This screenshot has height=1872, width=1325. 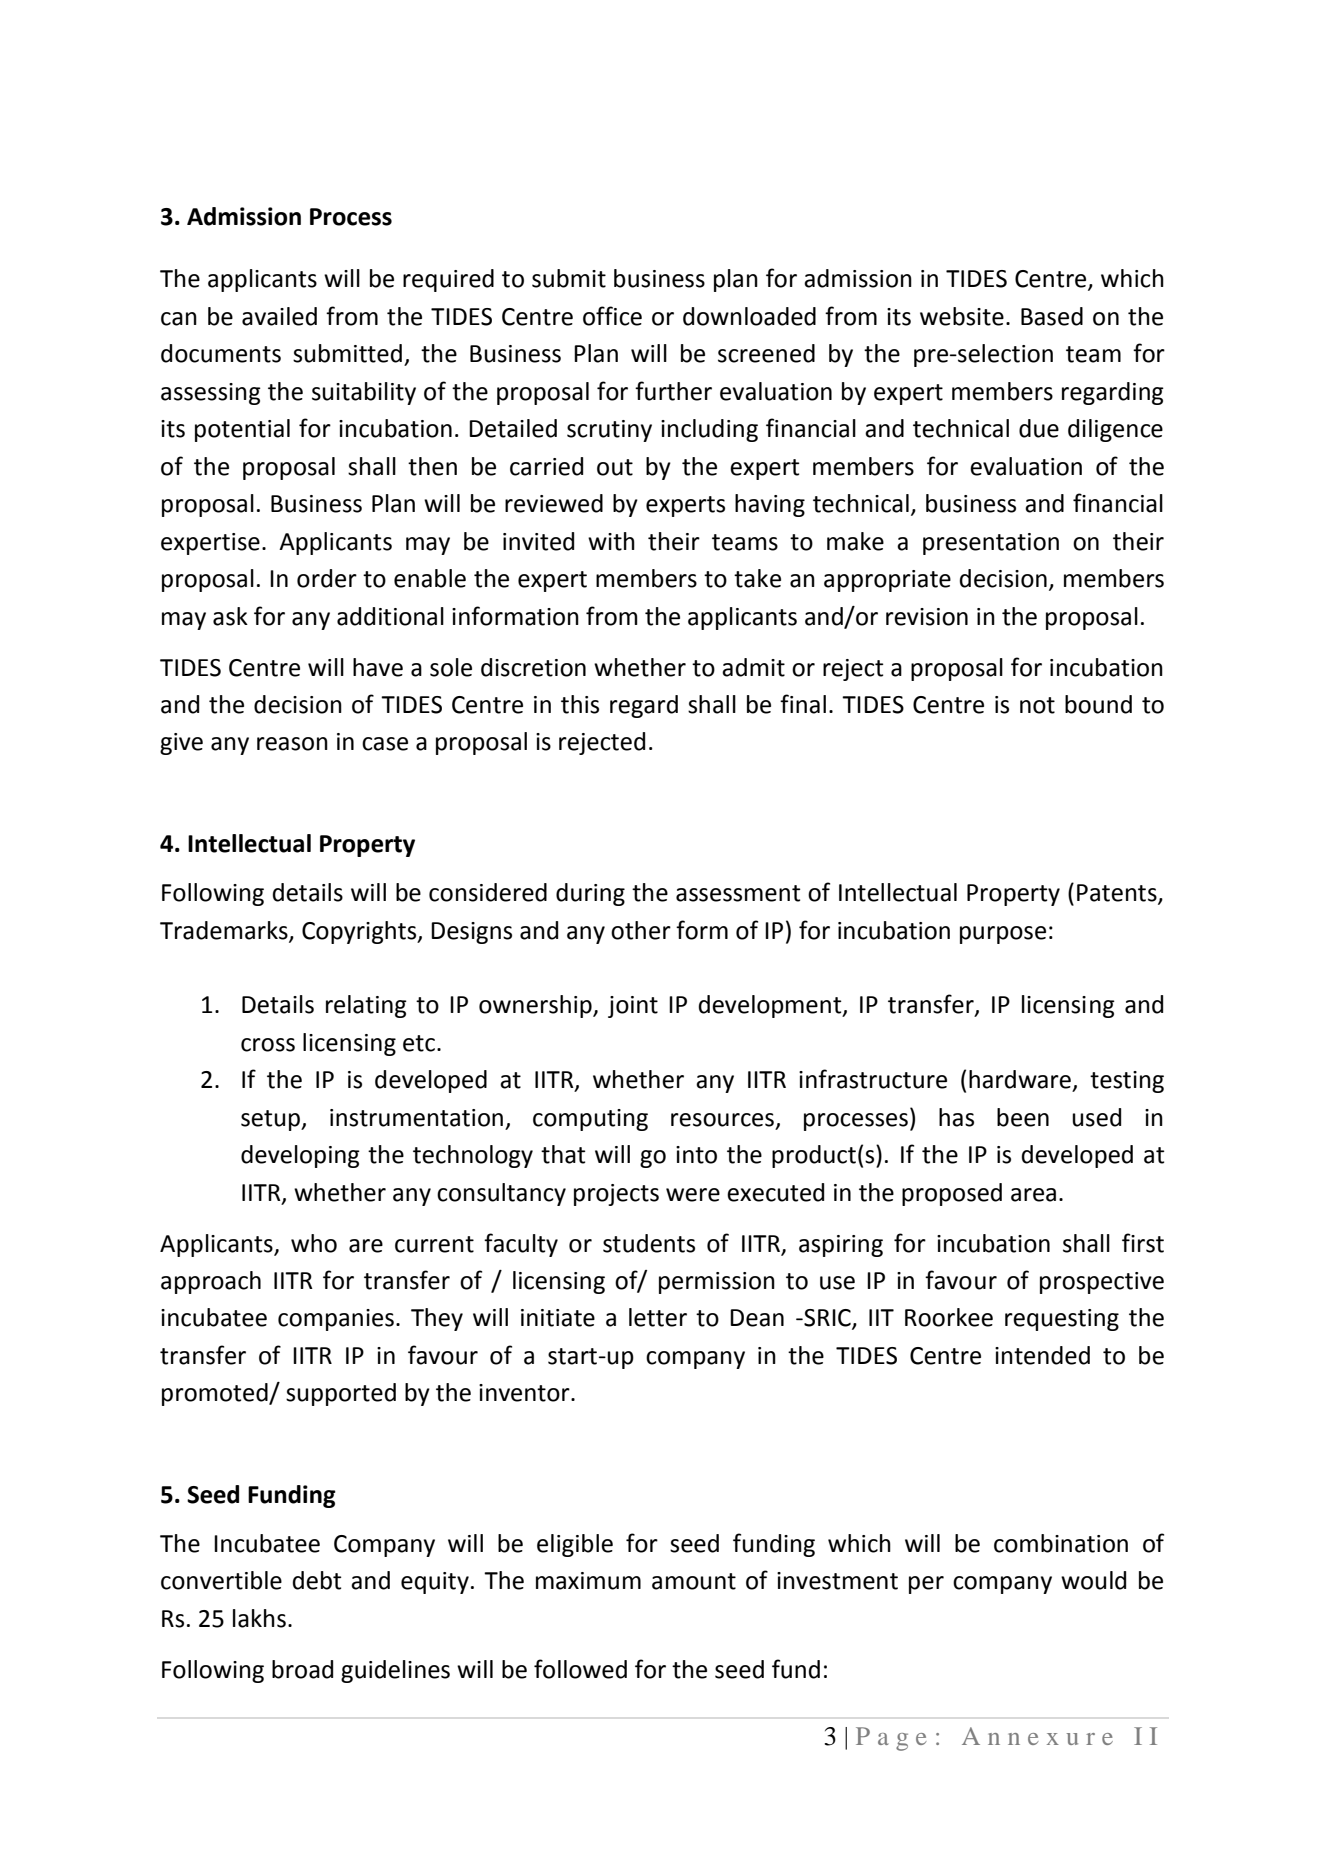 What do you see at coordinates (279, 316) in the screenshot?
I see `availed` at bounding box center [279, 316].
